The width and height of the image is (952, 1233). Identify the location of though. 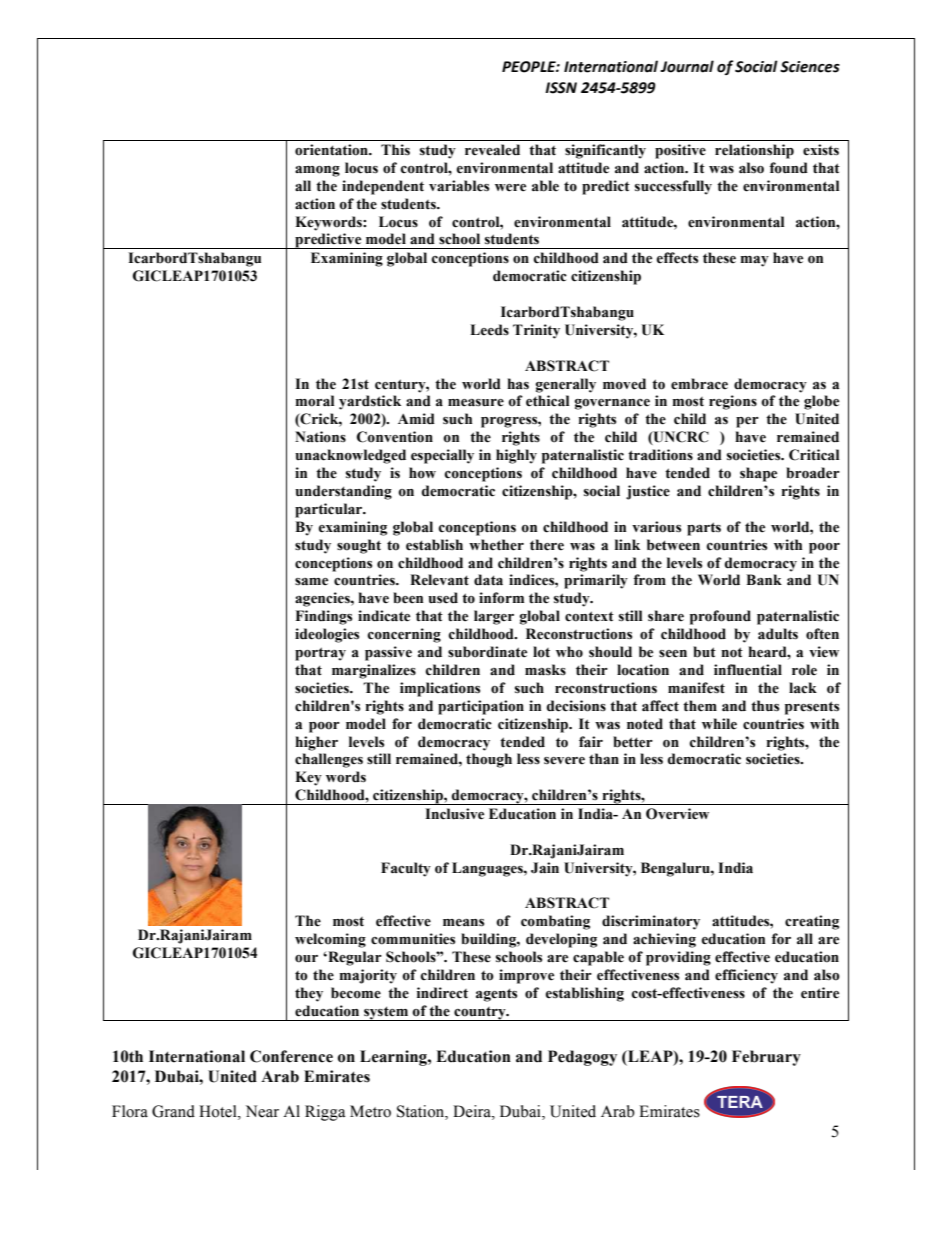
(489, 760).
